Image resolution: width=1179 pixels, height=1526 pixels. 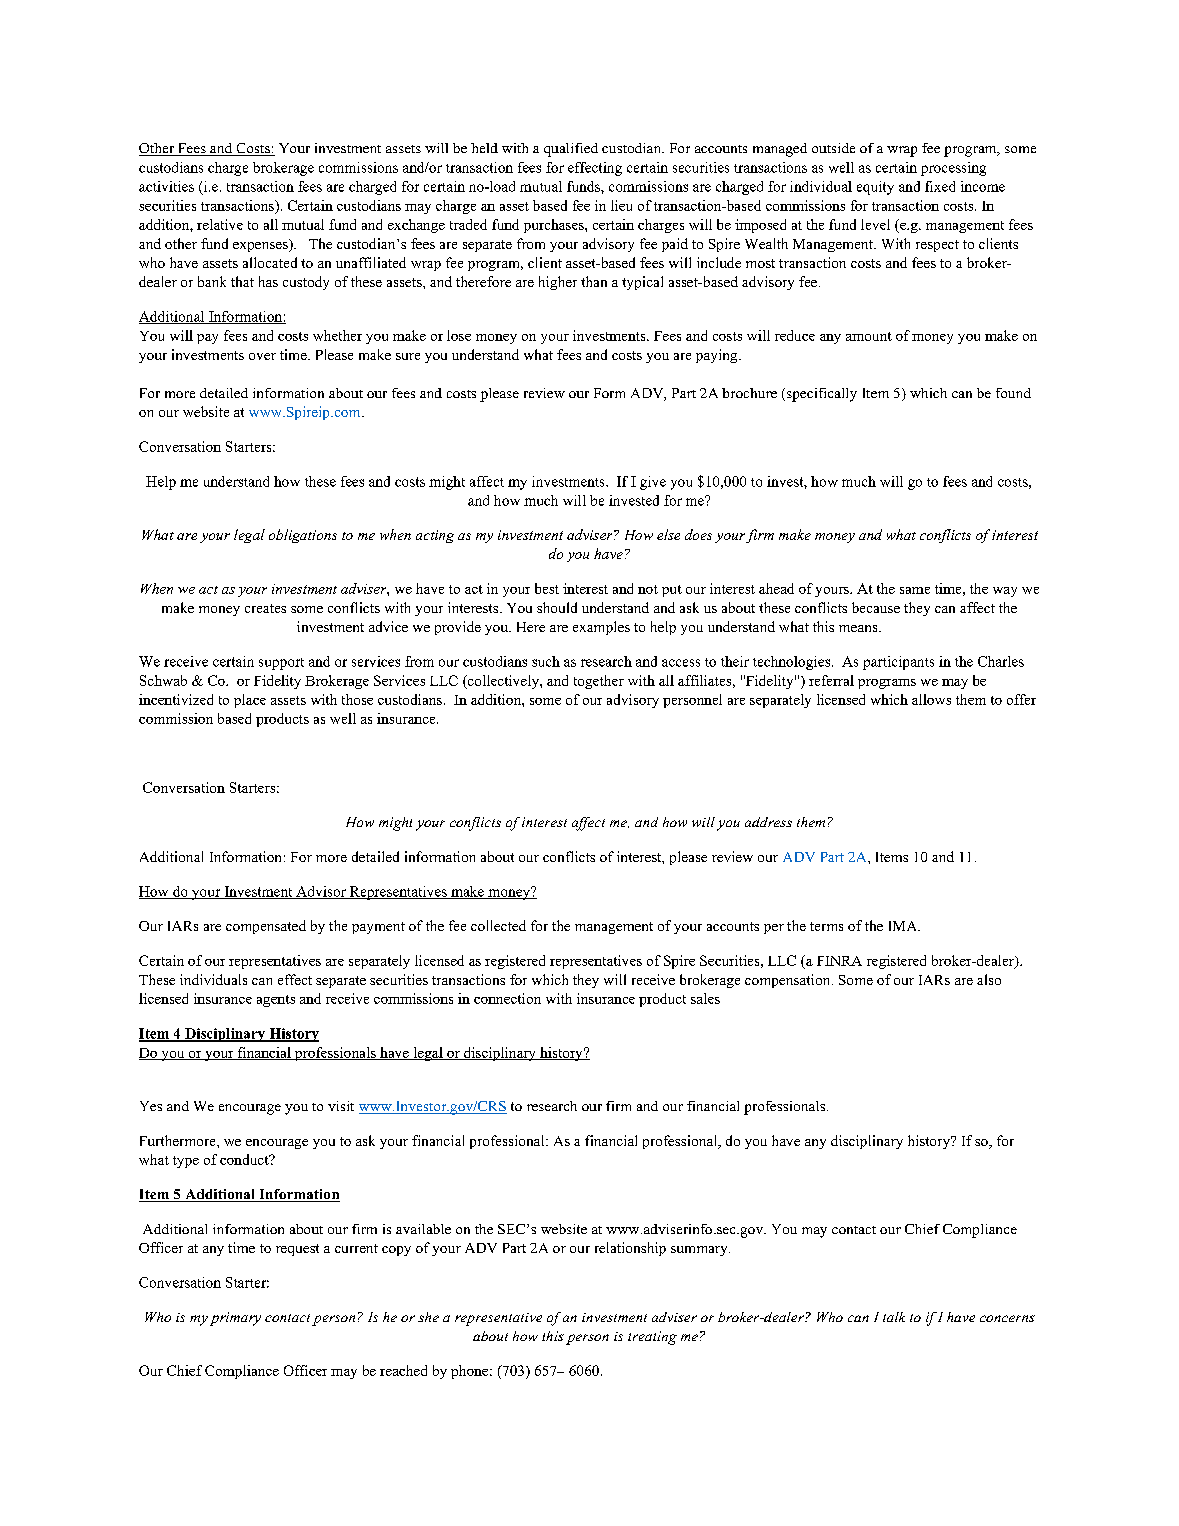 I want to click on allows, so click(x=931, y=699).
